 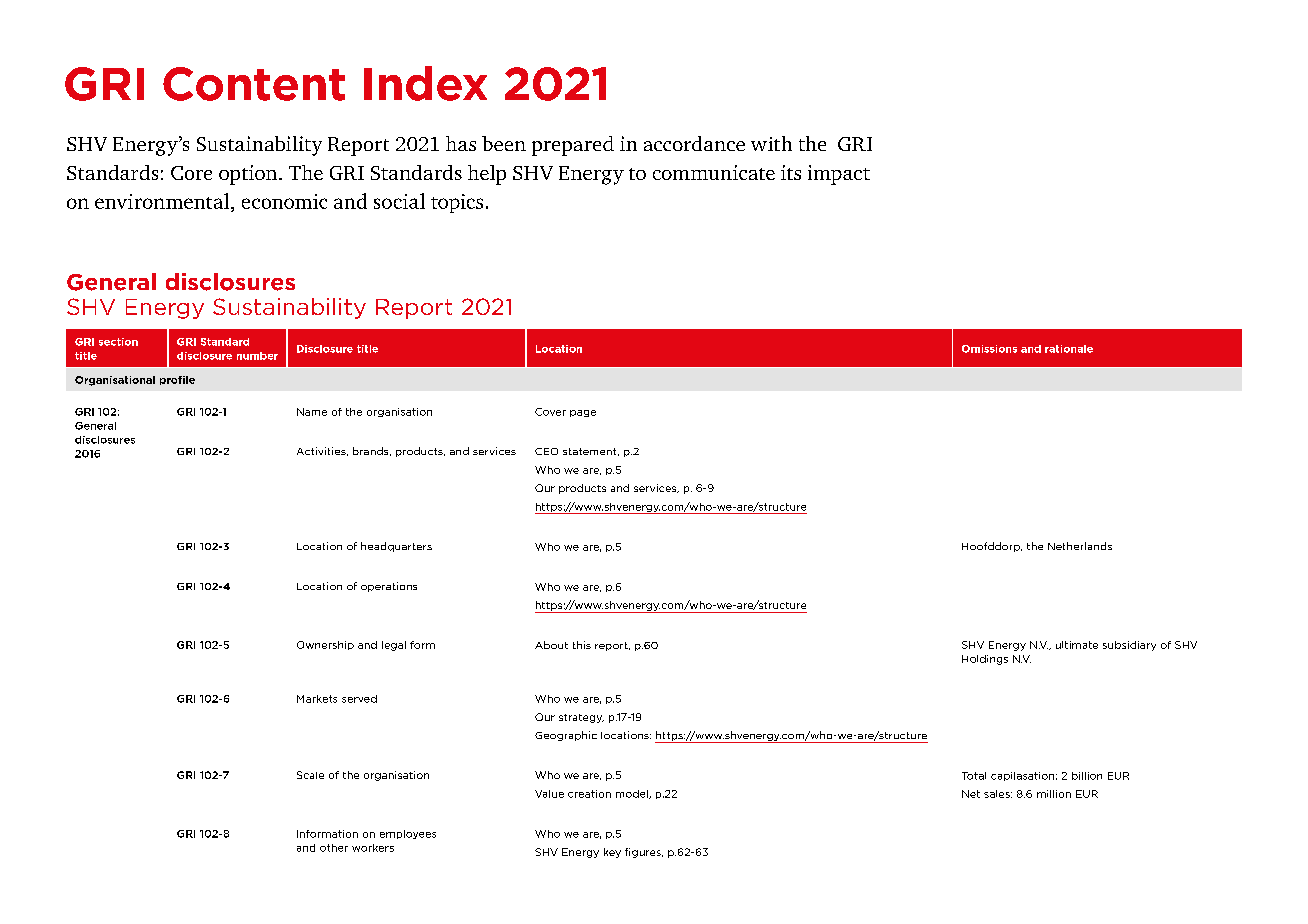 What do you see at coordinates (989, 349) in the page?
I see `Omissions` at bounding box center [989, 349].
